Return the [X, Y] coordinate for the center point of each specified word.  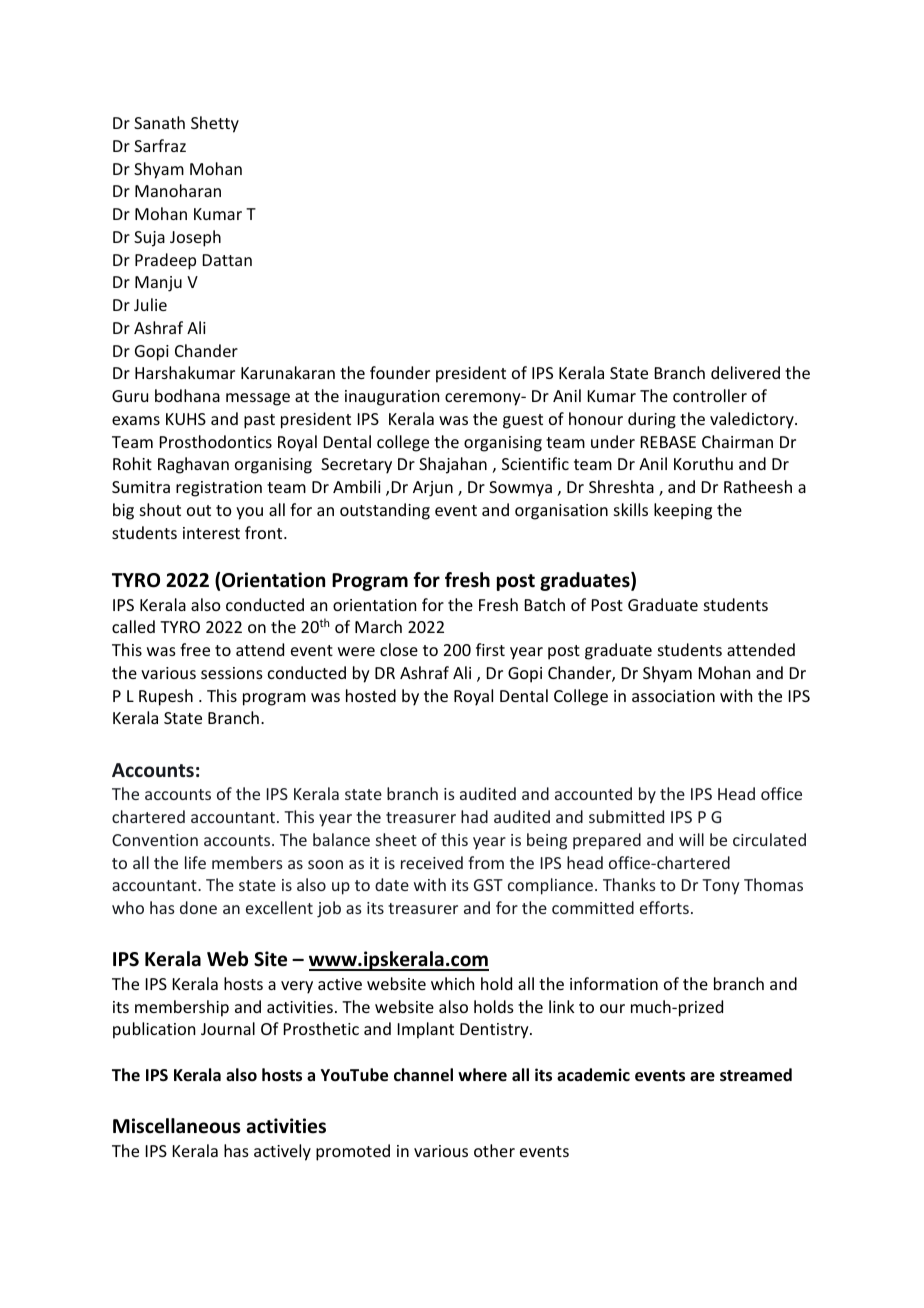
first [490, 649]
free [195, 649]
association [673, 696]
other [494, 1150]
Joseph [195, 238]
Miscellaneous [177, 1126]
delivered [745, 372]
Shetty [215, 124]
